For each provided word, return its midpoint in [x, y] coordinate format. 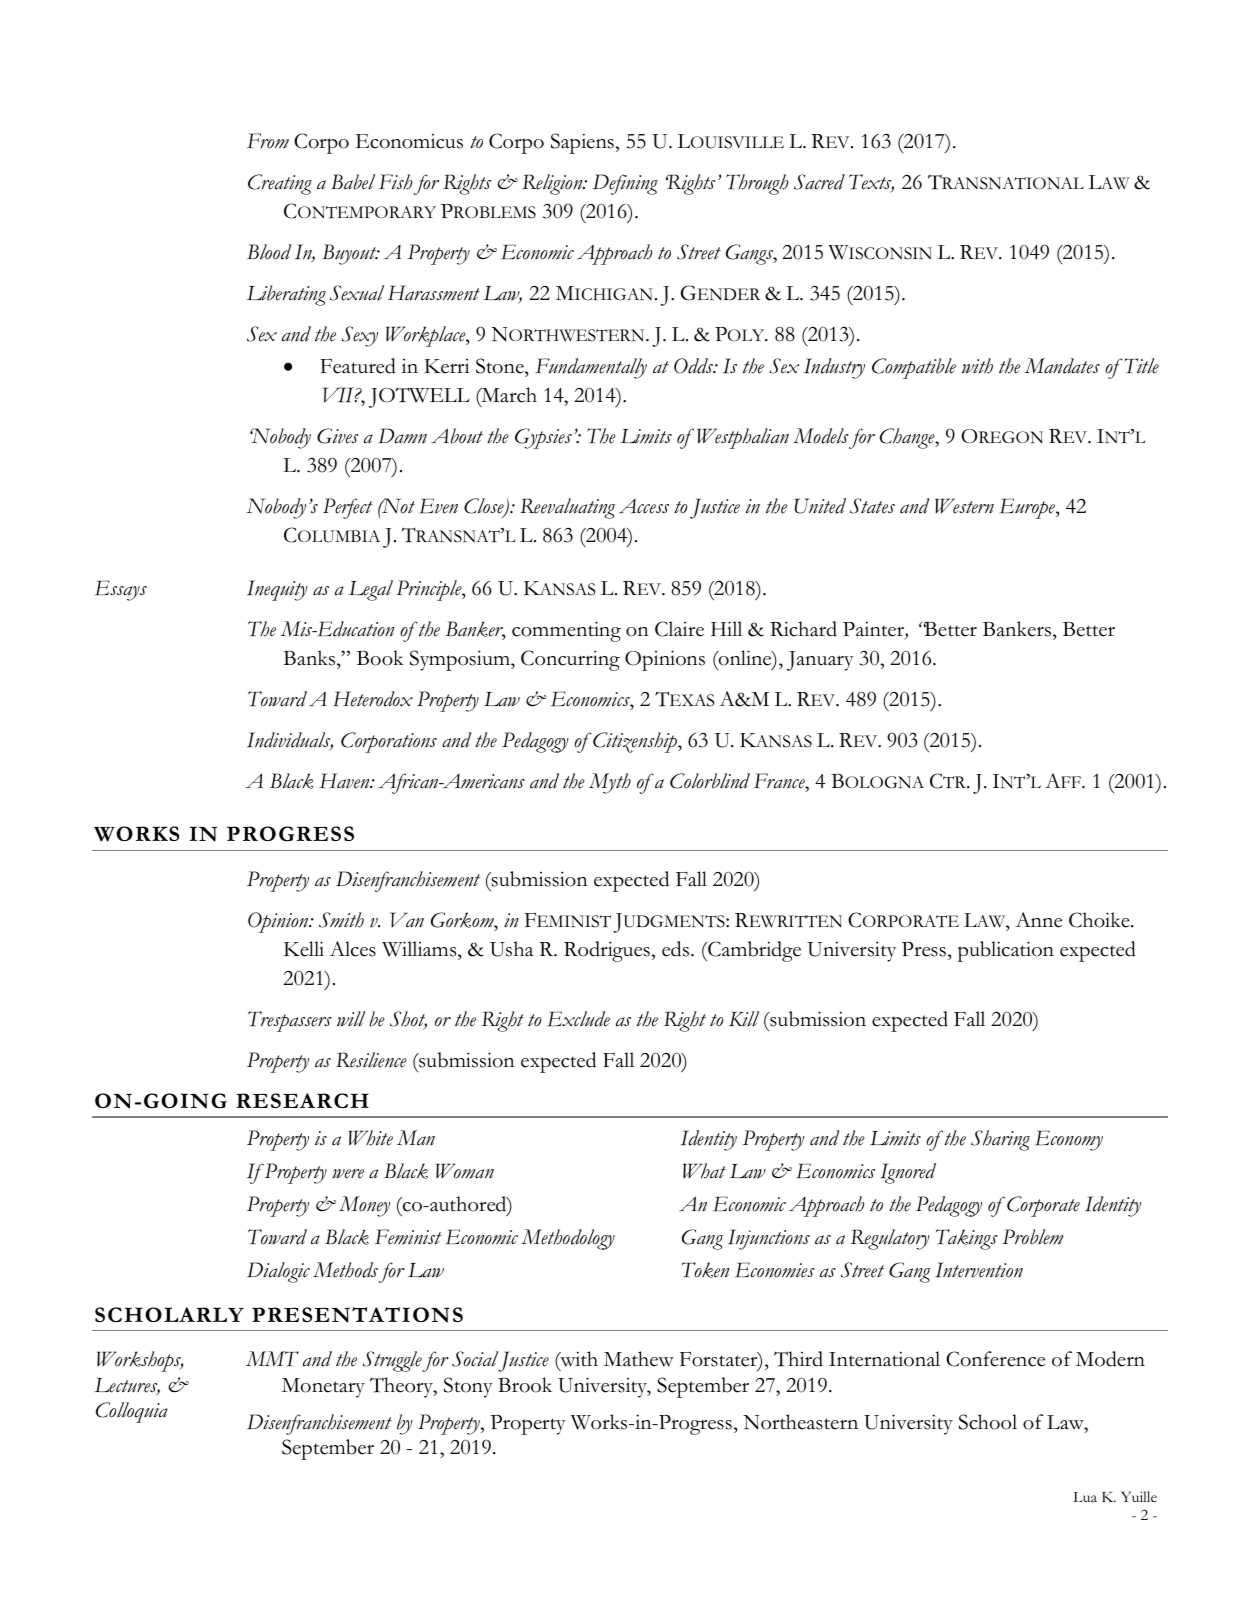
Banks [310, 658]
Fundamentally [591, 368]
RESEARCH [302, 1100]
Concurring [570, 660]
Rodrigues [607, 951]
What [704, 1171]
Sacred [819, 182]
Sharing [1000, 1140]
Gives [338, 436]
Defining [625, 184]
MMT [272, 1359]
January [820, 661]
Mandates [1062, 366]
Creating [280, 184]
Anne [1038, 920]
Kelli [304, 949]
